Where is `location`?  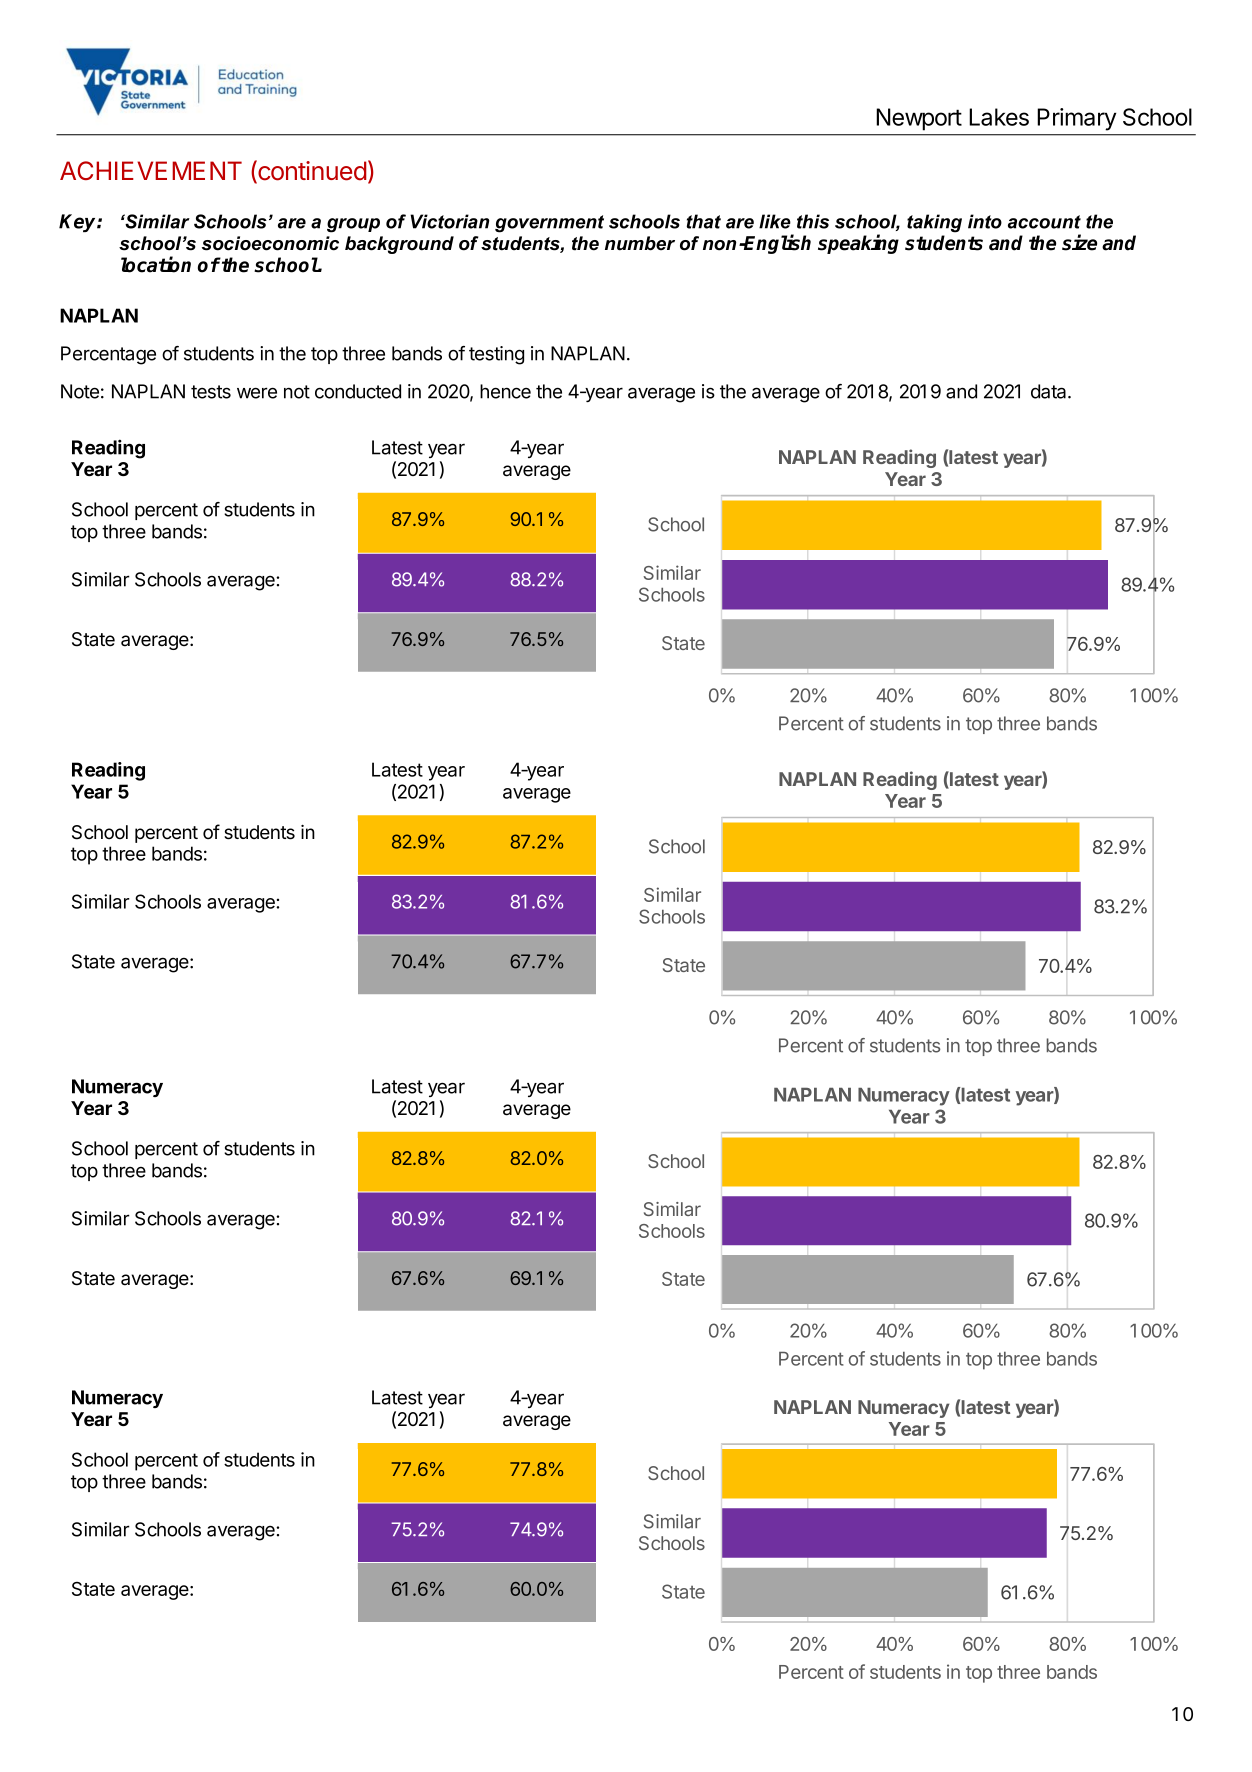
location is located at coordinates (156, 264).
